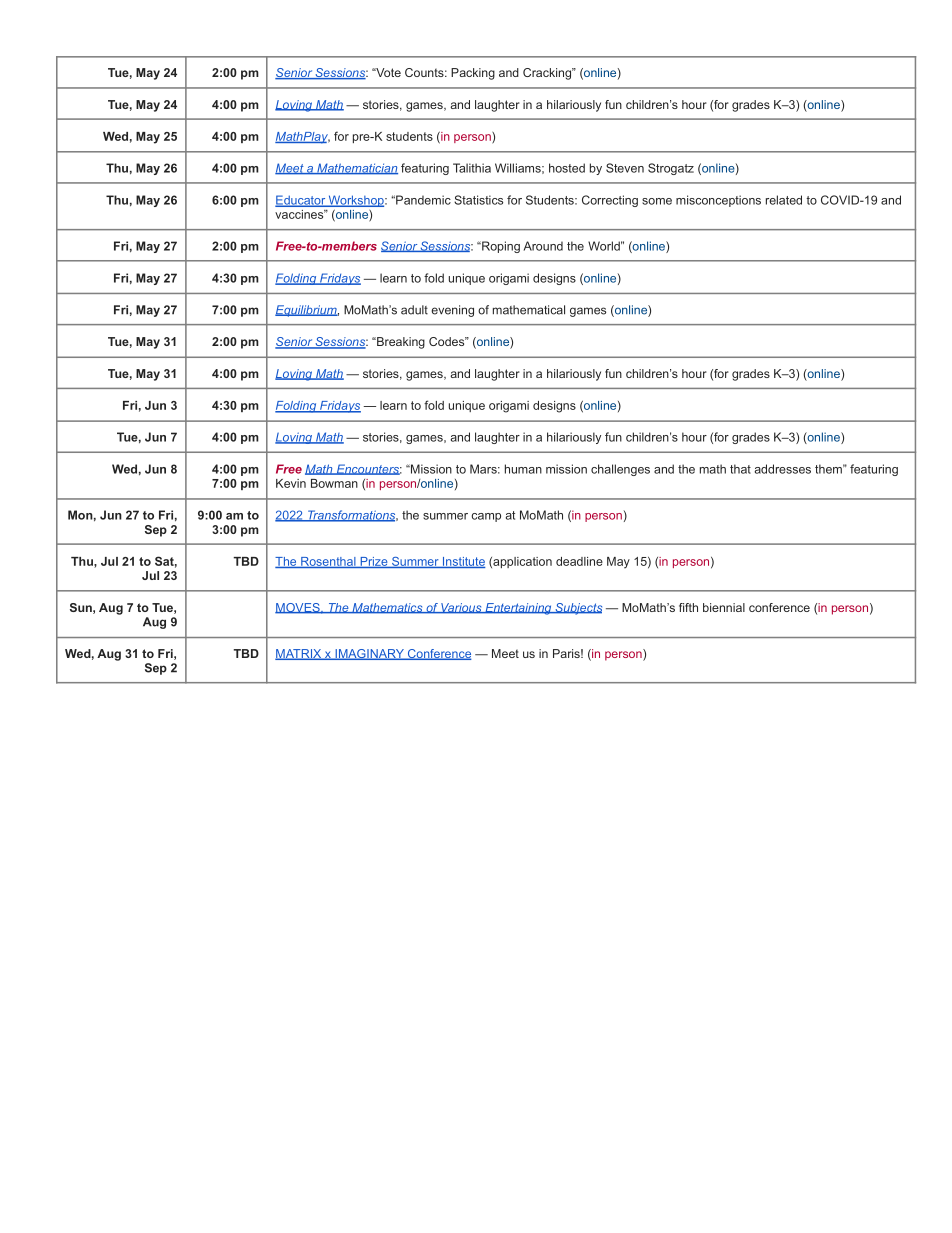  What do you see at coordinates (473, 74) in the screenshot?
I see `Packing` at bounding box center [473, 74].
